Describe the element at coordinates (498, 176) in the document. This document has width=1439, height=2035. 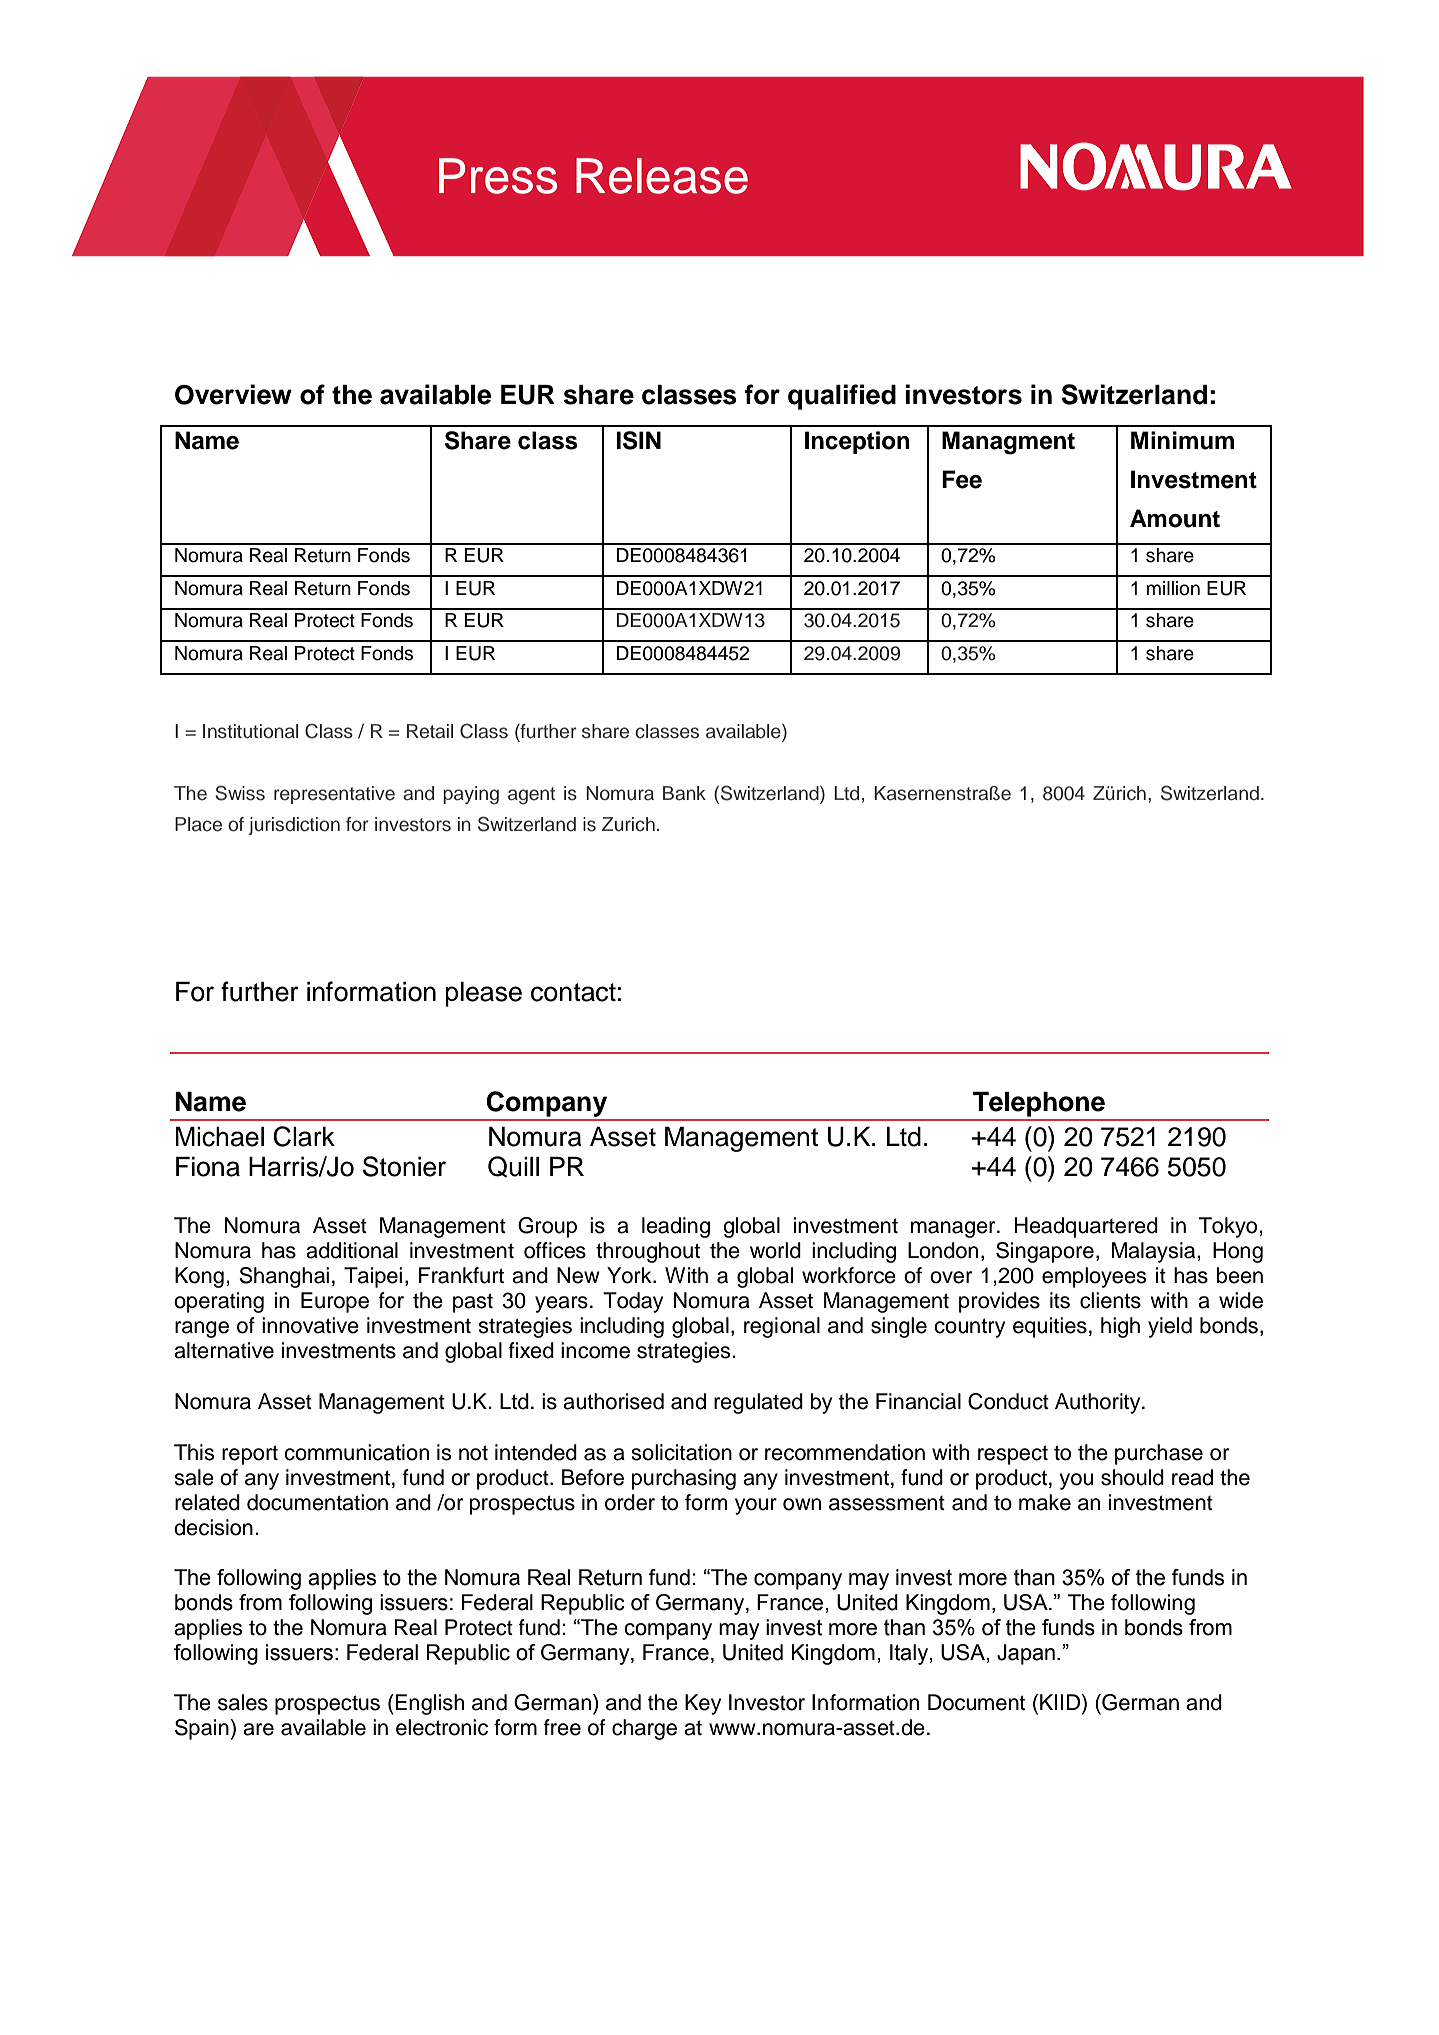
I see `Press` at that location.
